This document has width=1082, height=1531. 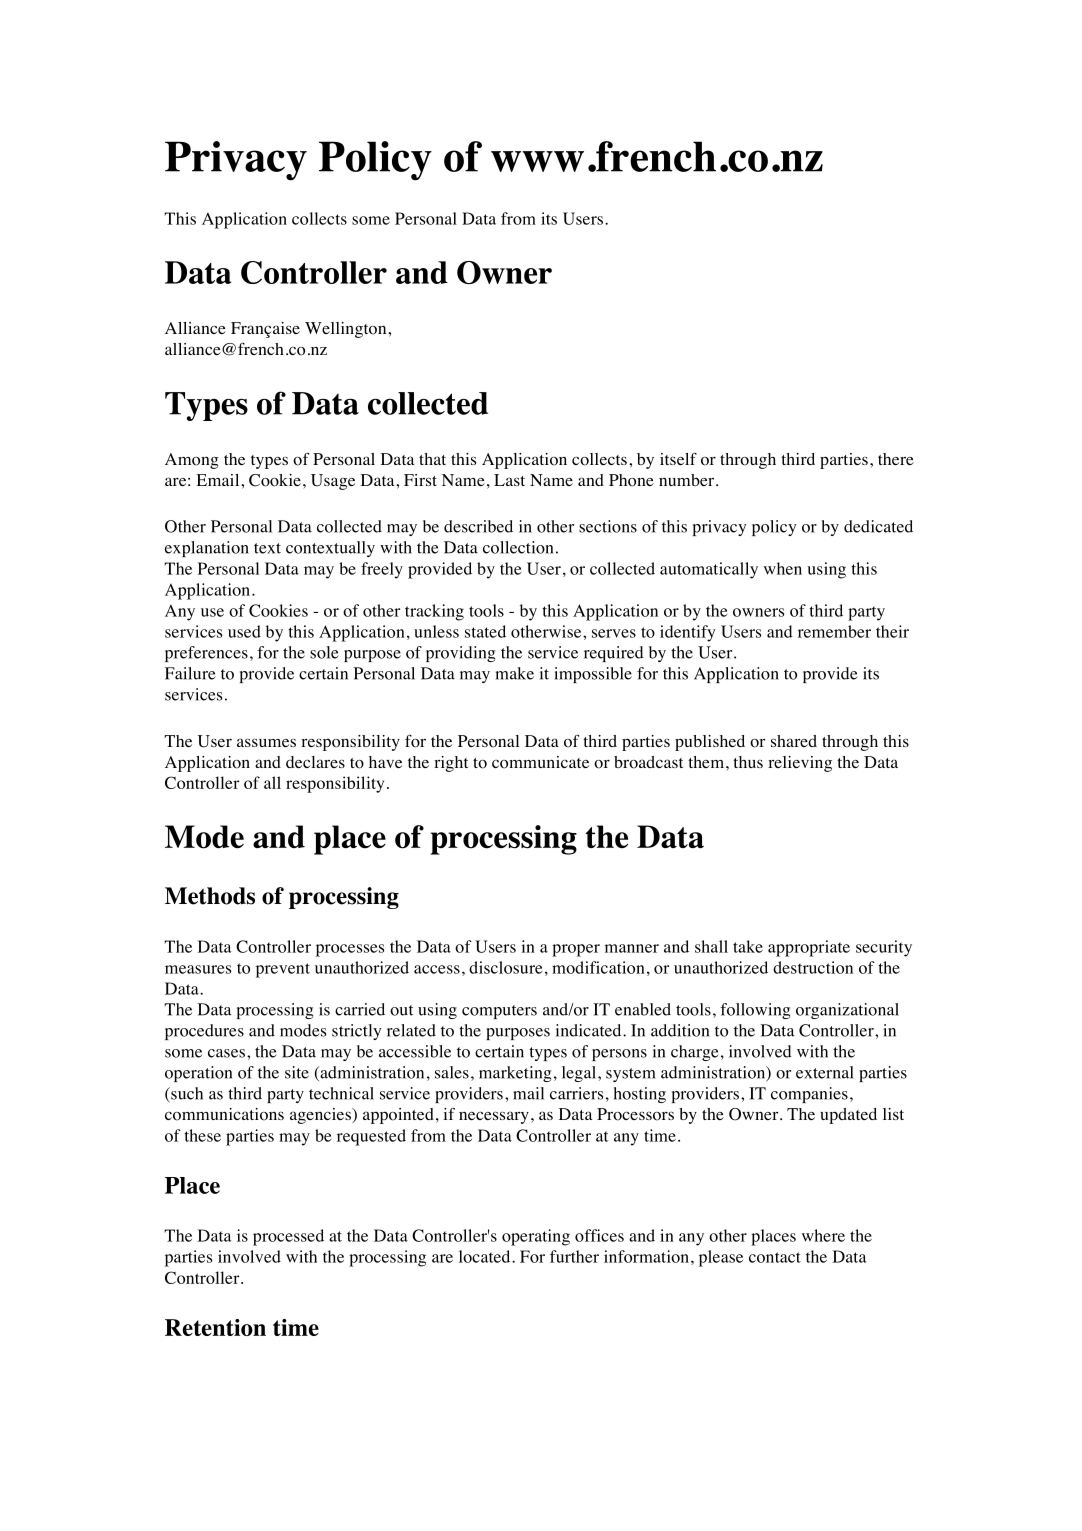 I want to click on there, so click(x=896, y=459).
